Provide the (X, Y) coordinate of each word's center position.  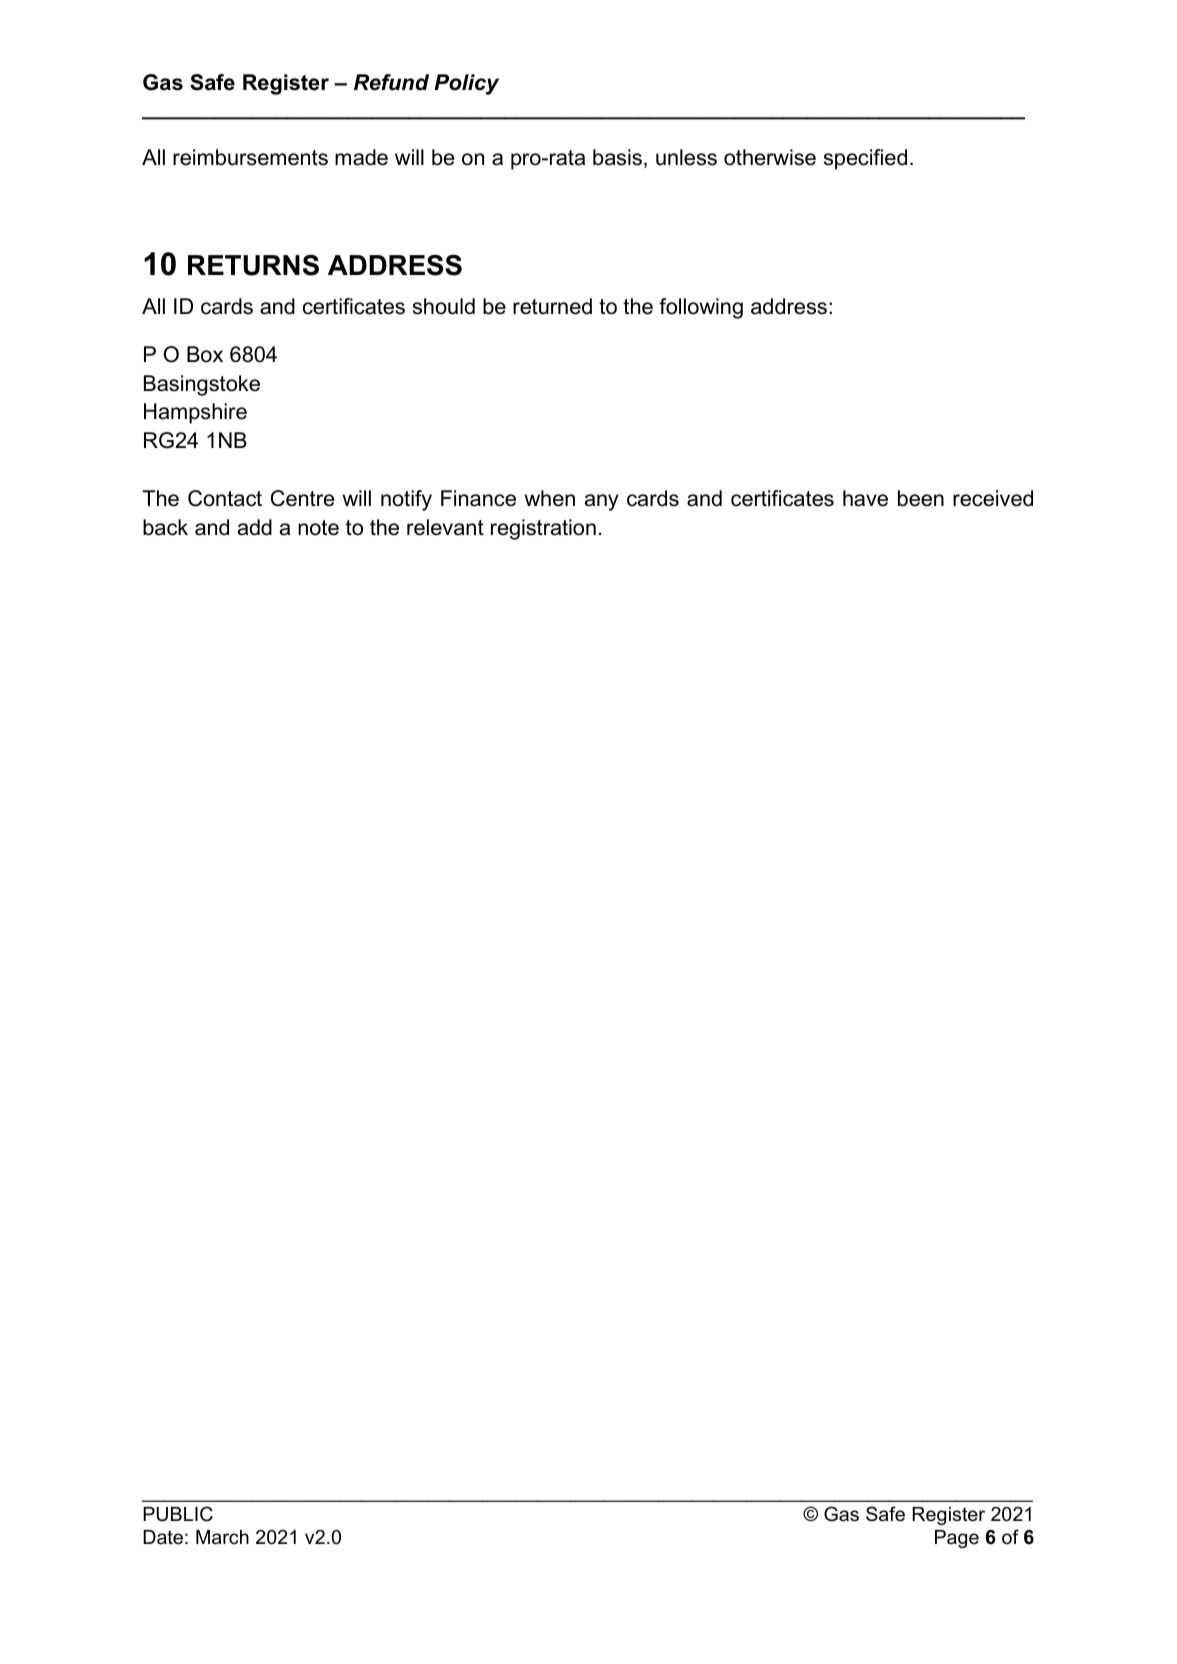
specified (865, 159)
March (222, 1537)
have (865, 498)
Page (957, 1539)
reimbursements (250, 157)
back (165, 527)
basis (617, 157)
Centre (302, 498)
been (921, 498)
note (318, 528)
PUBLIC (178, 1514)
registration (543, 529)
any (601, 502)
